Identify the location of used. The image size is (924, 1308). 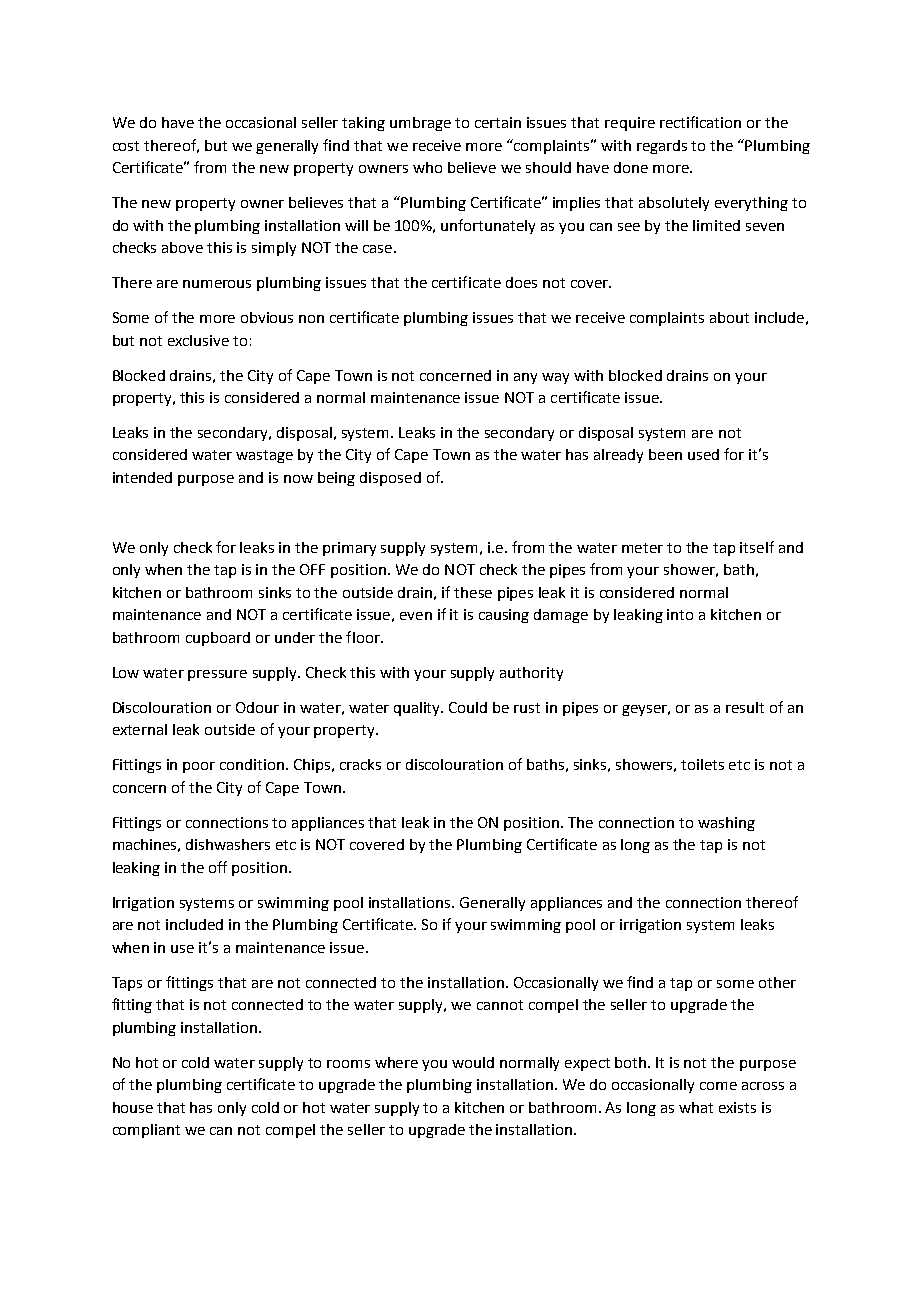
(703, 454).
